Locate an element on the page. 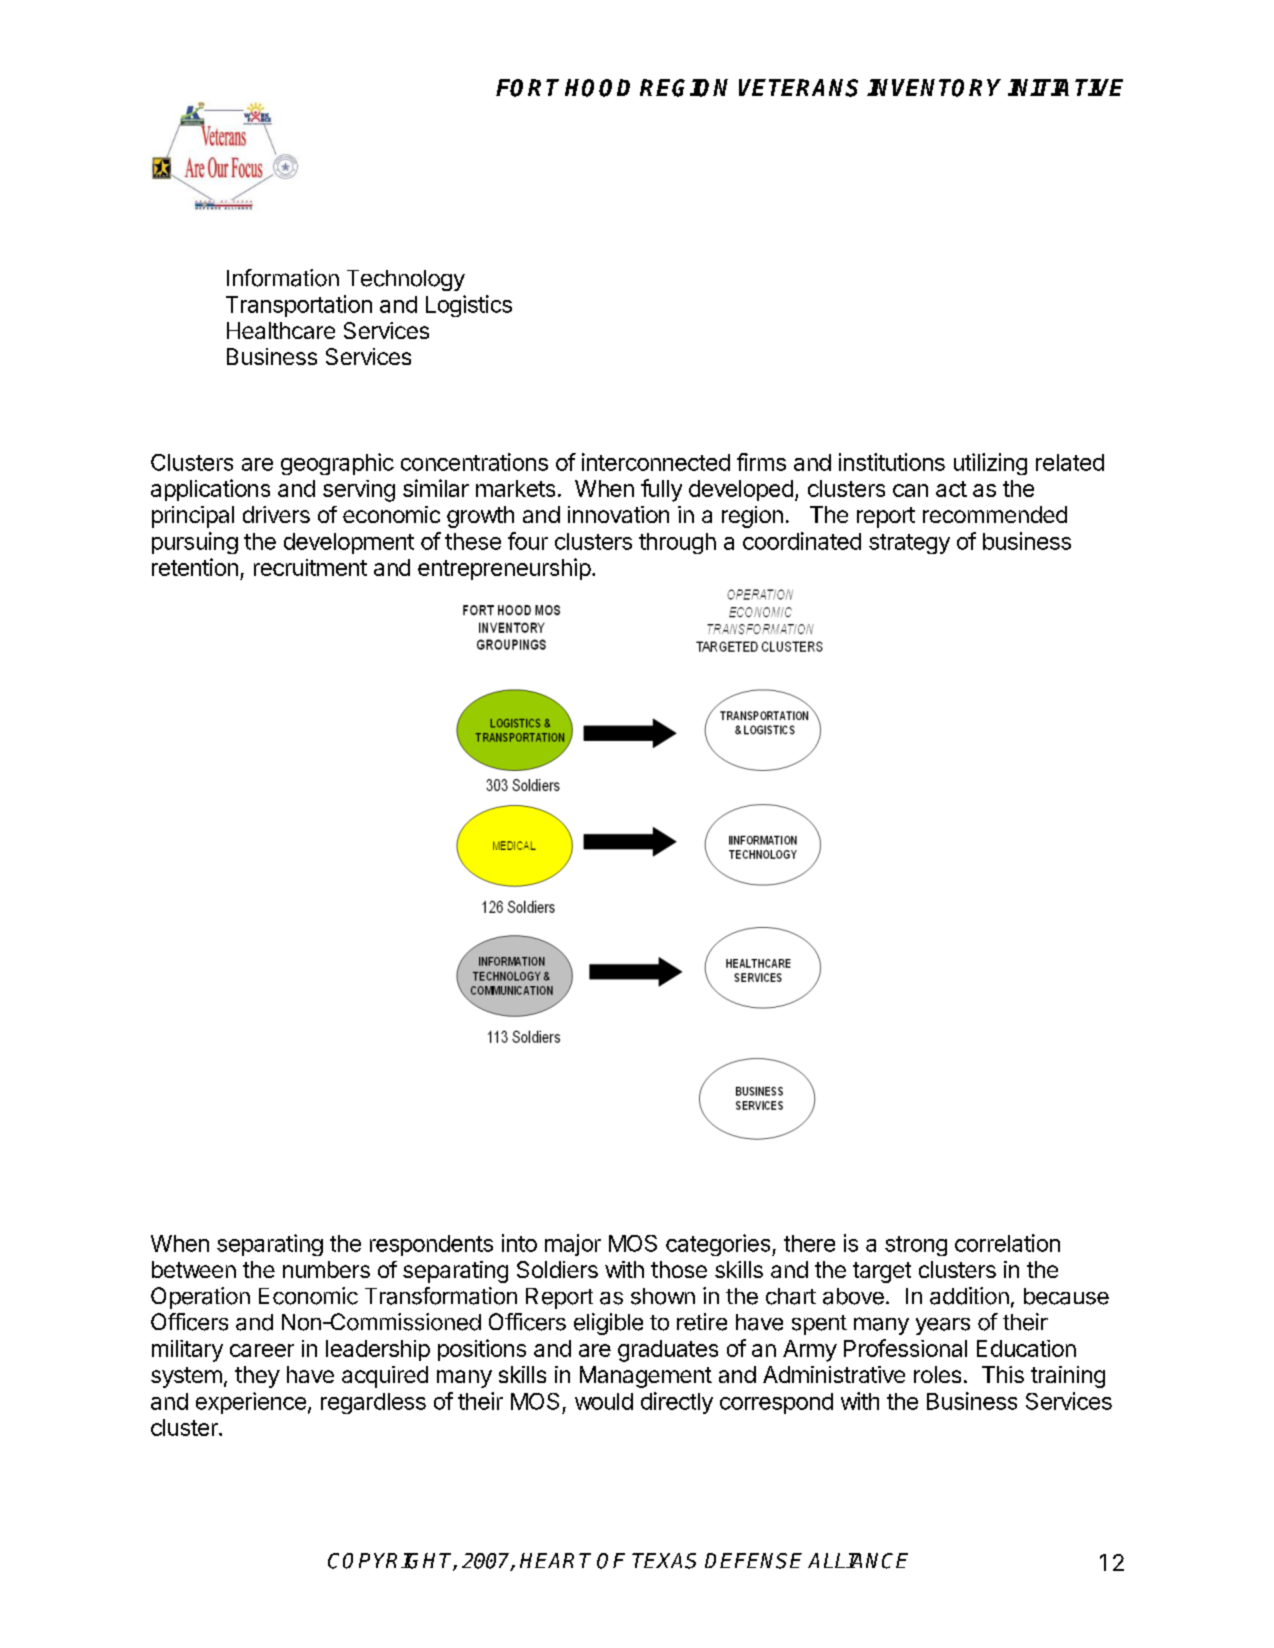 The height and width of the page is (1648, 1274). strategy is located at coordinates (909, 544).
